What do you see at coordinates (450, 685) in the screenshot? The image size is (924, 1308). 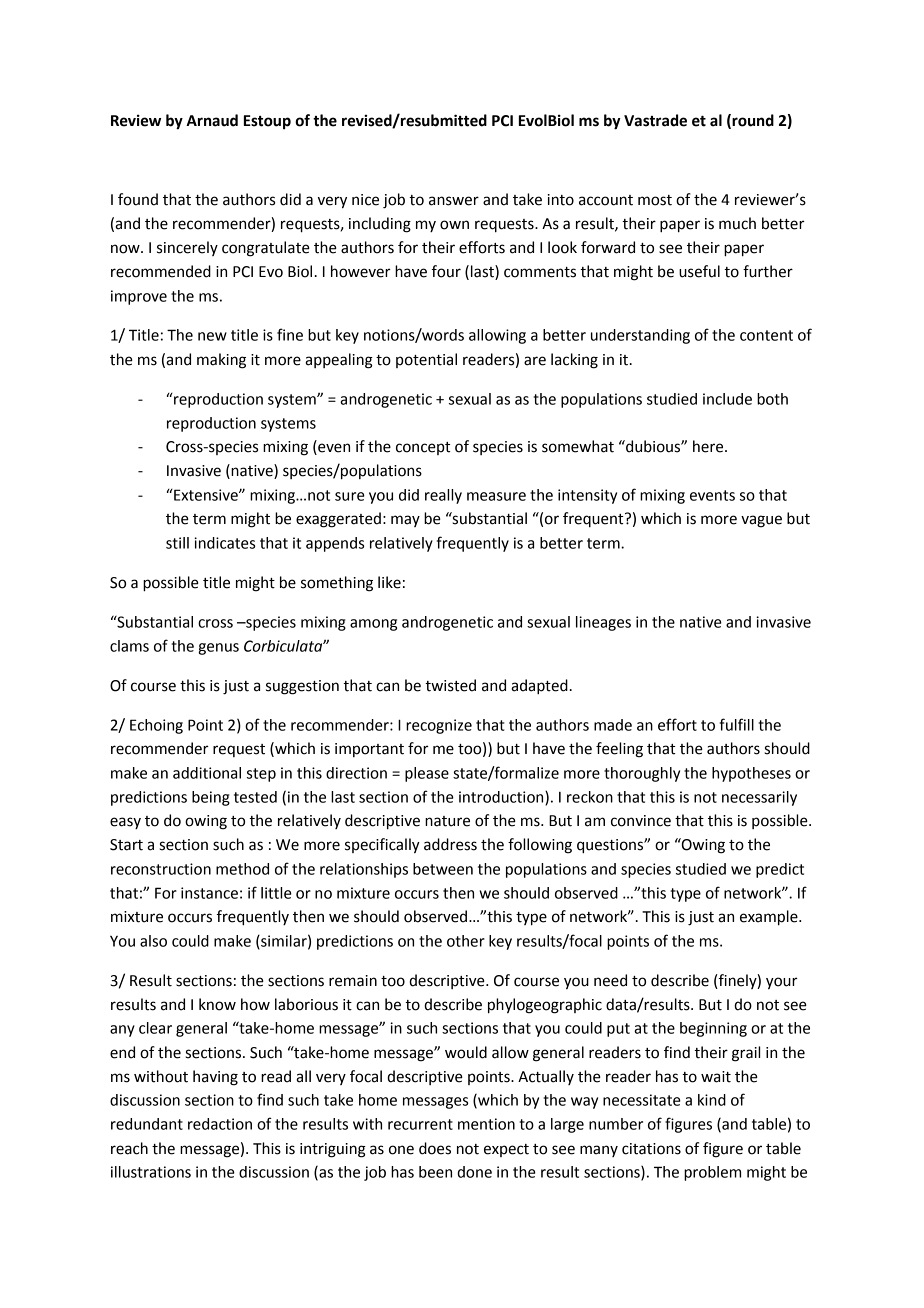 I see `twisted` at bounding box center [450, 685].
